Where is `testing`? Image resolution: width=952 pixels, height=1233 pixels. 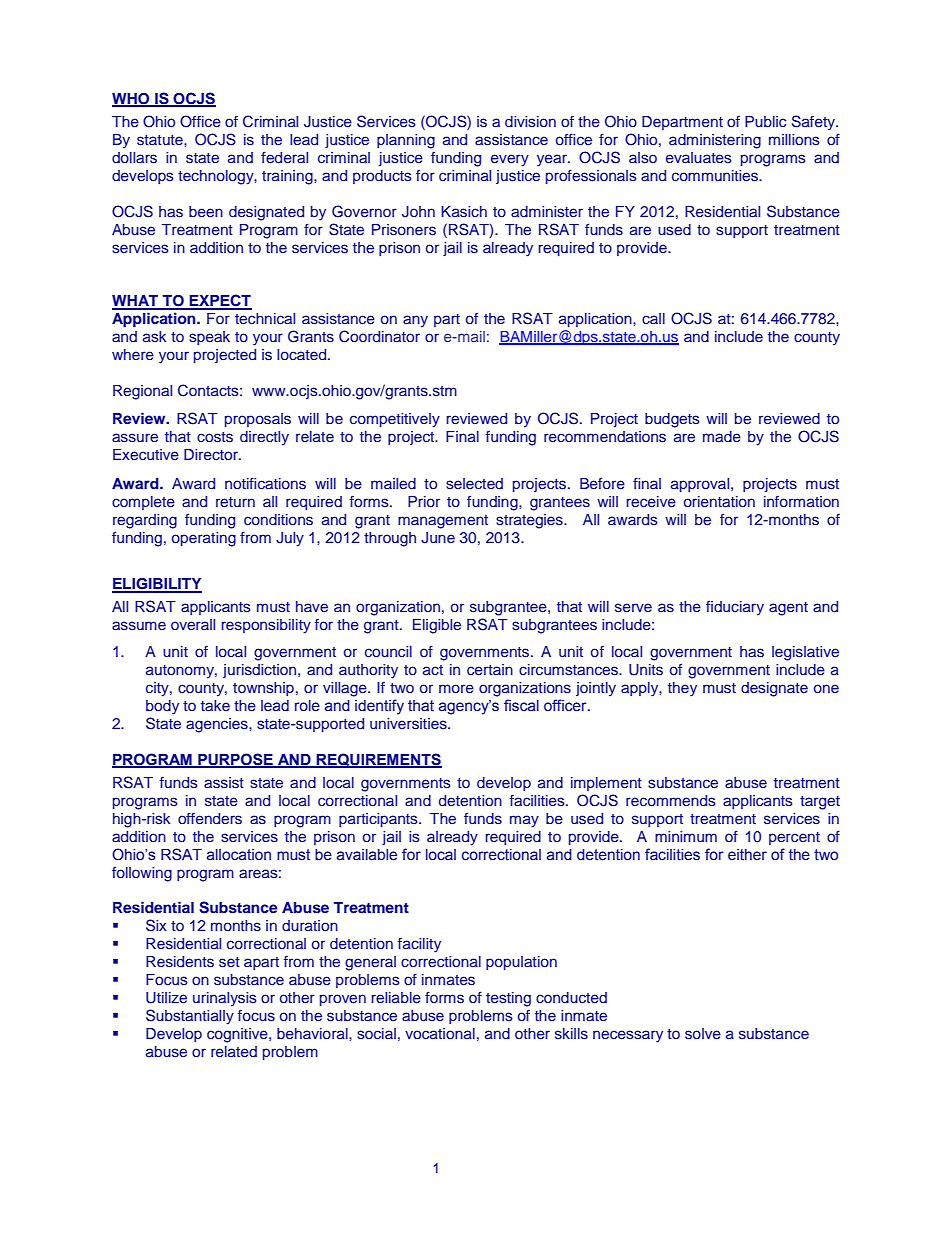 testing is located at coordinates (508, 999).
